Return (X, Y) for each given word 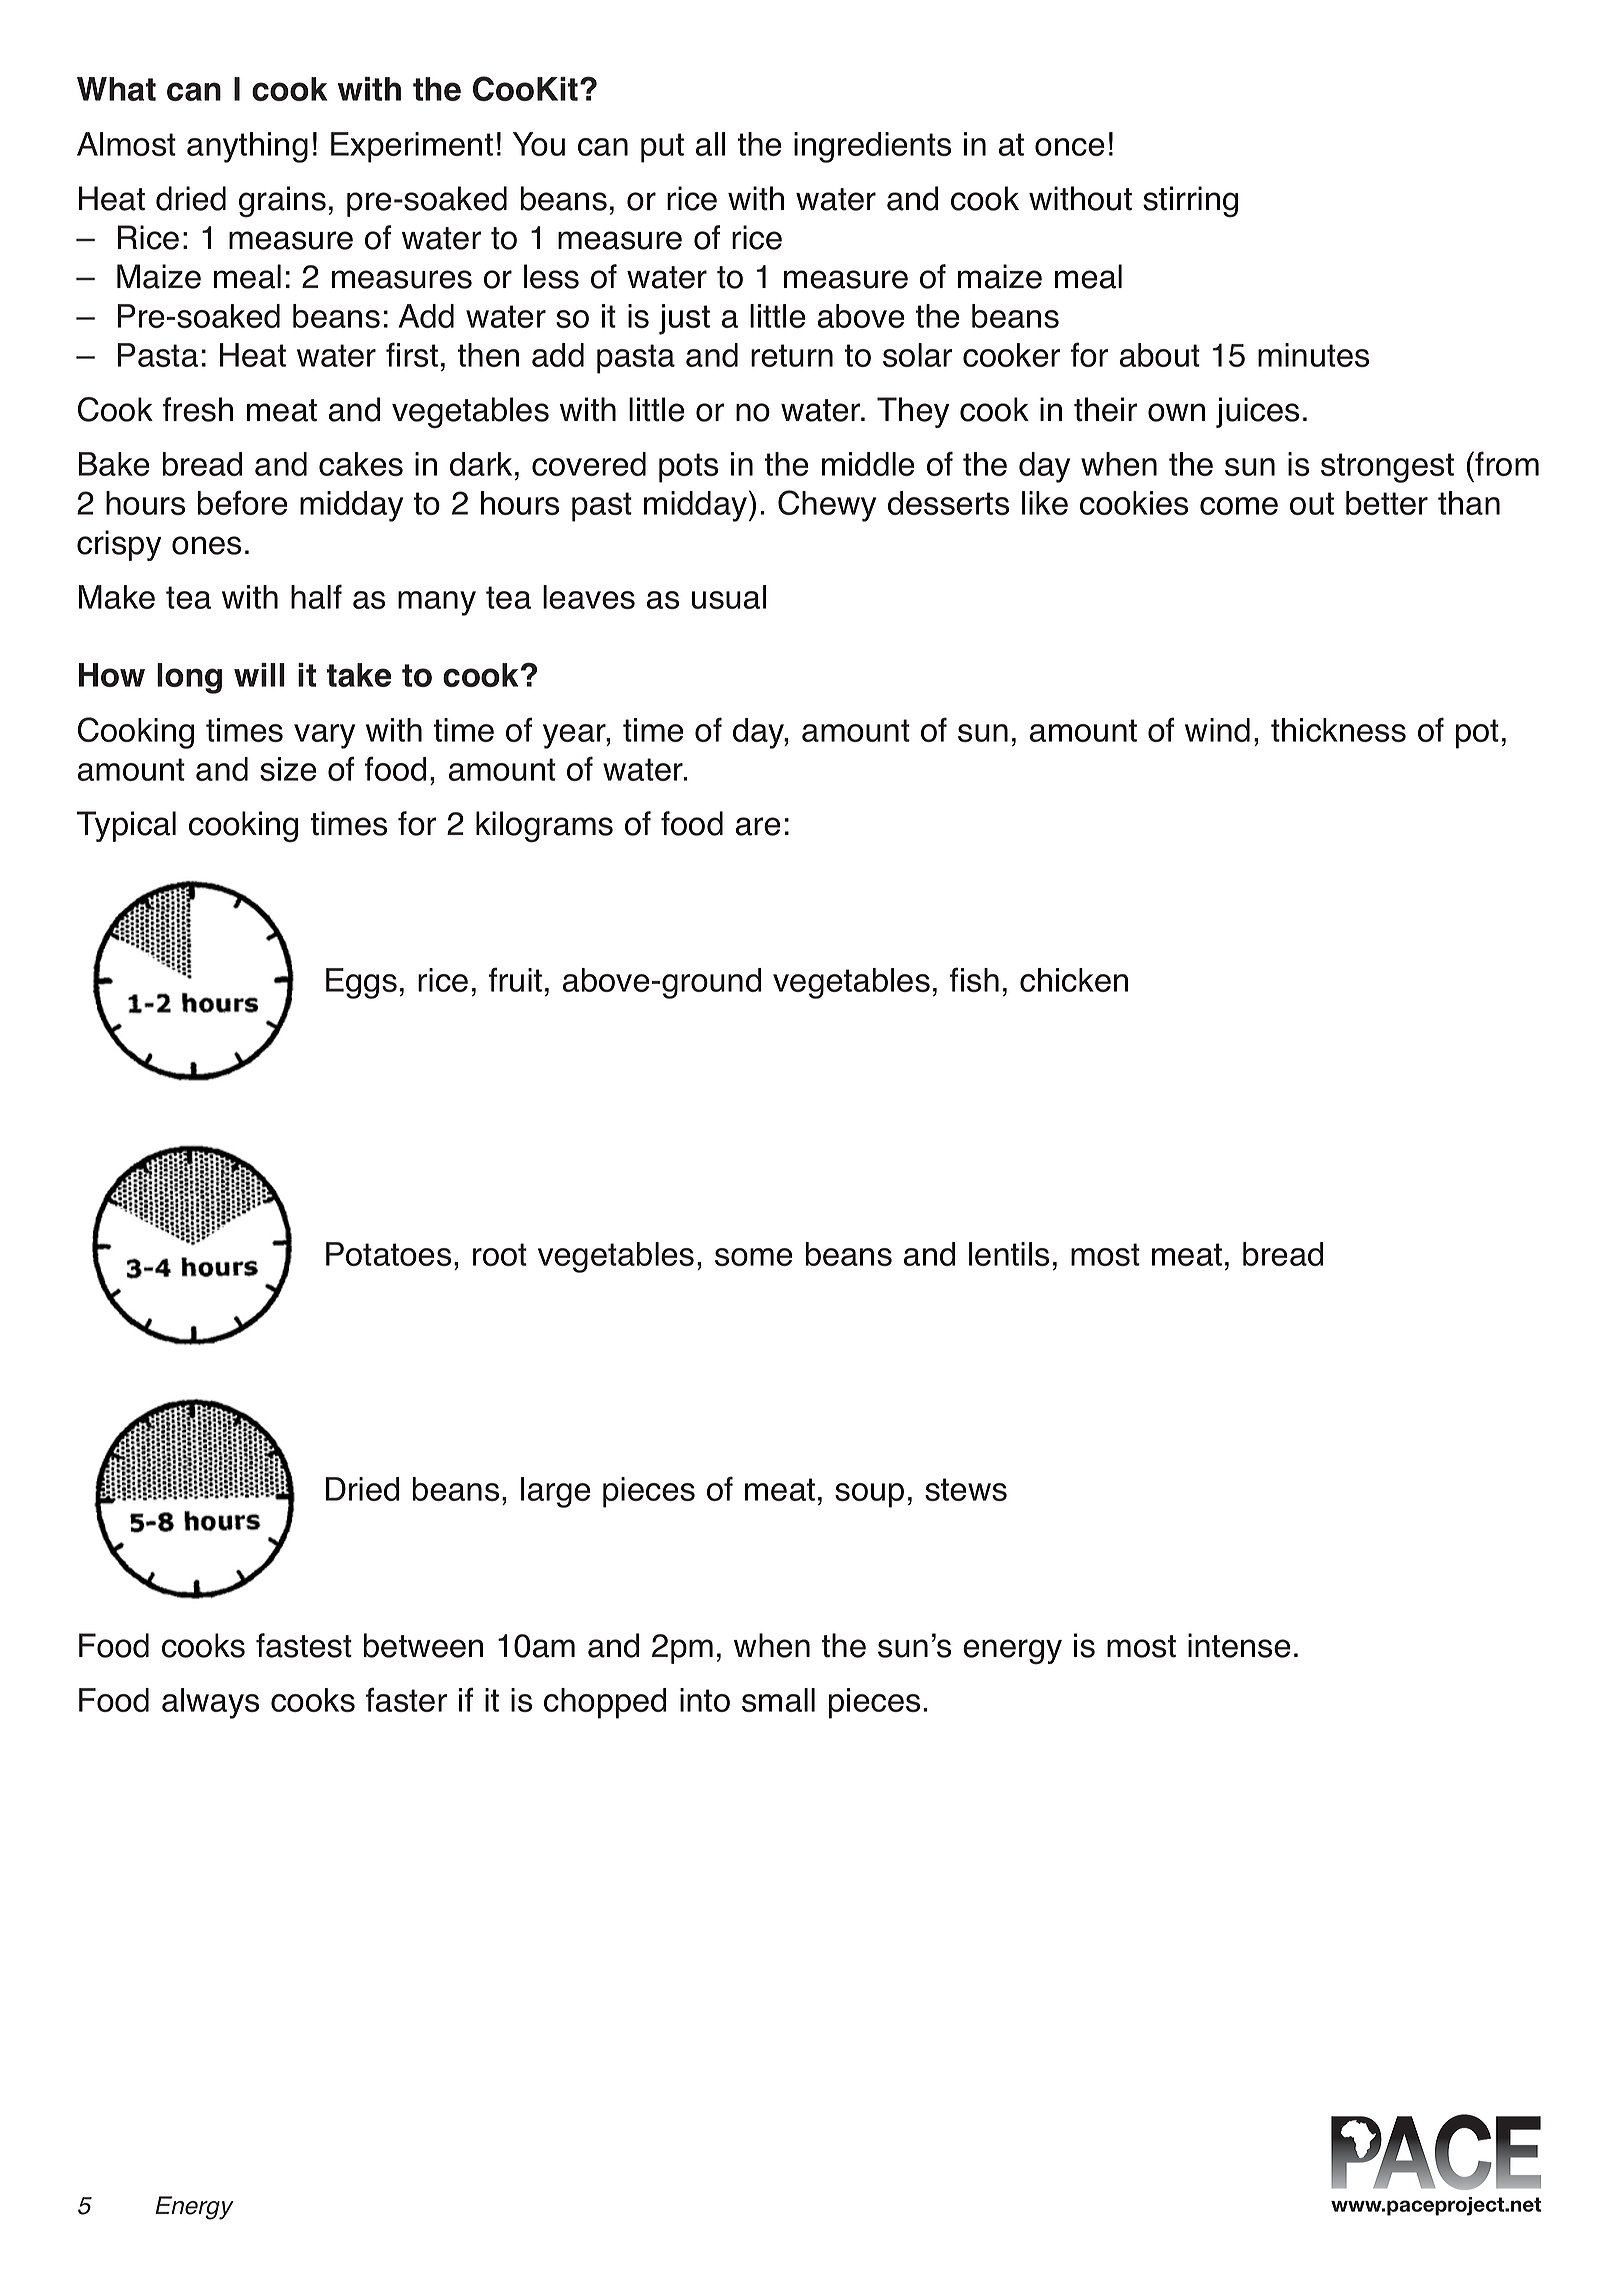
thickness (1338, 730)
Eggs (361, 983)
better (1387, 503)
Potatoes (388, 1254)
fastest (304, 1645)
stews (966, 1489)
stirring (1190, 201)
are (758, 826)
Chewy (827, 506)
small (778, 1700)
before (243, 502)
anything (247, 147)
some (754, 1257)
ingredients (872, 147)
